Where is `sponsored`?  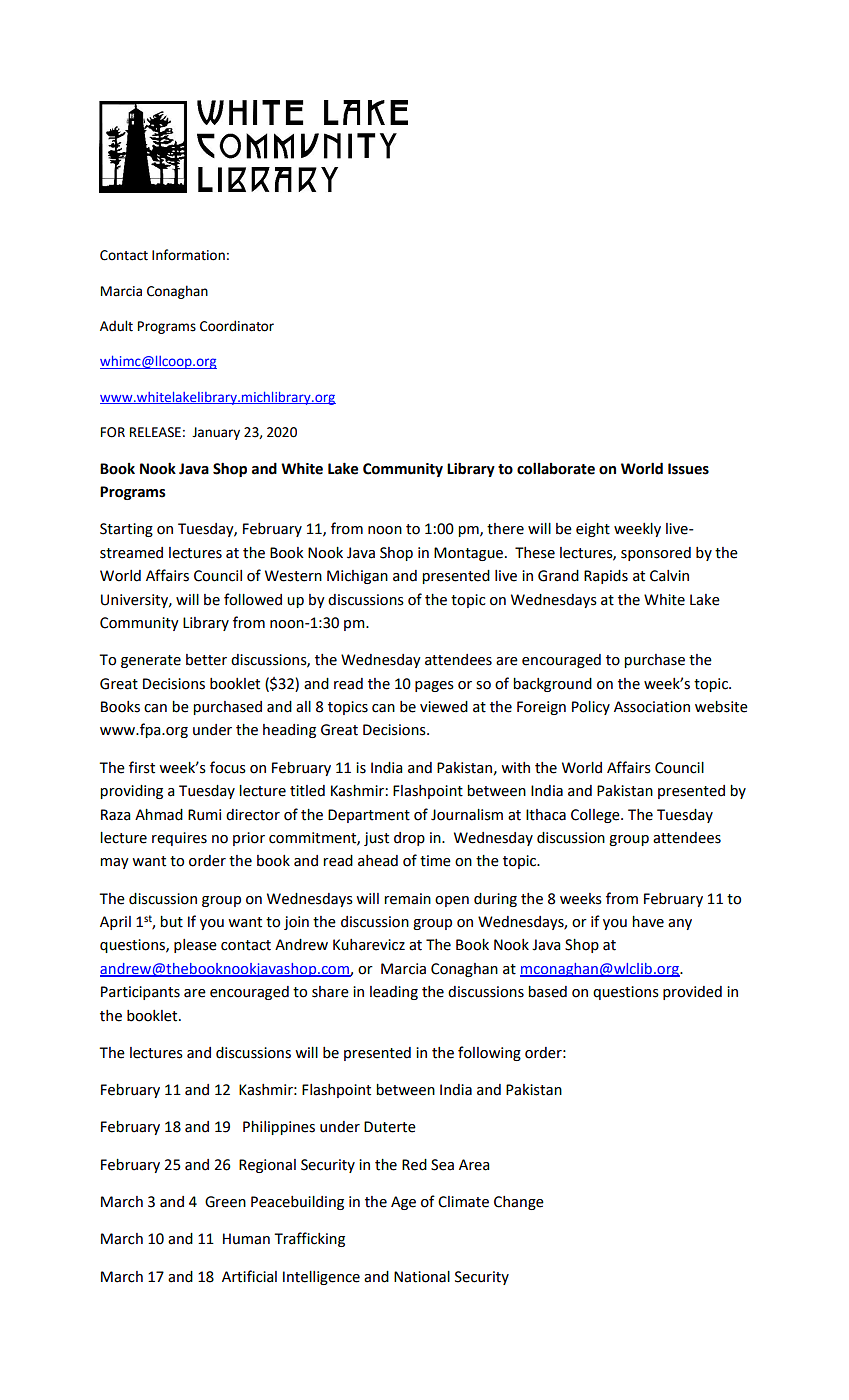 sponsored is located at coordinates (656, 554).
